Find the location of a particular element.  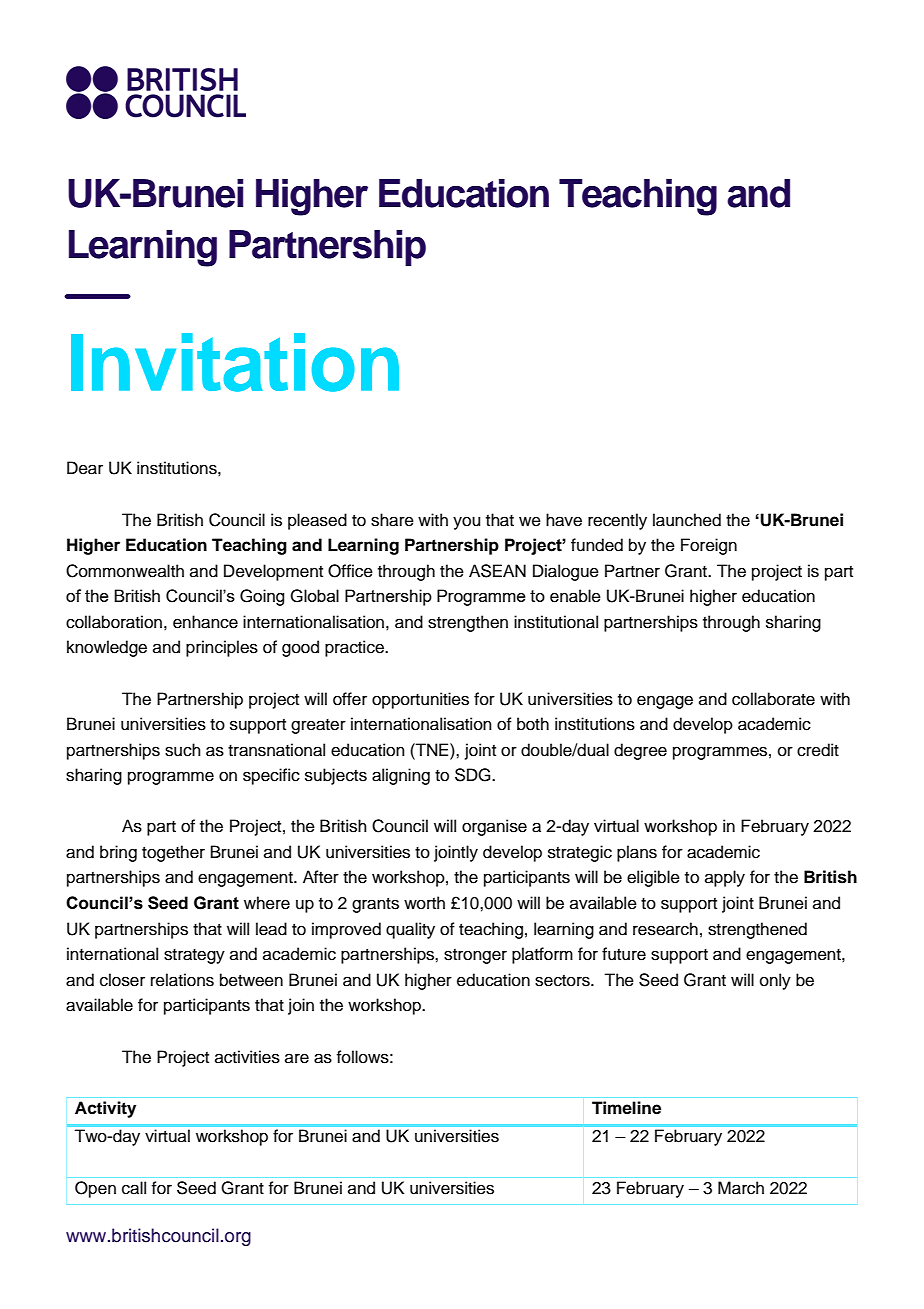

credit is located at coordinates (818, 750).
